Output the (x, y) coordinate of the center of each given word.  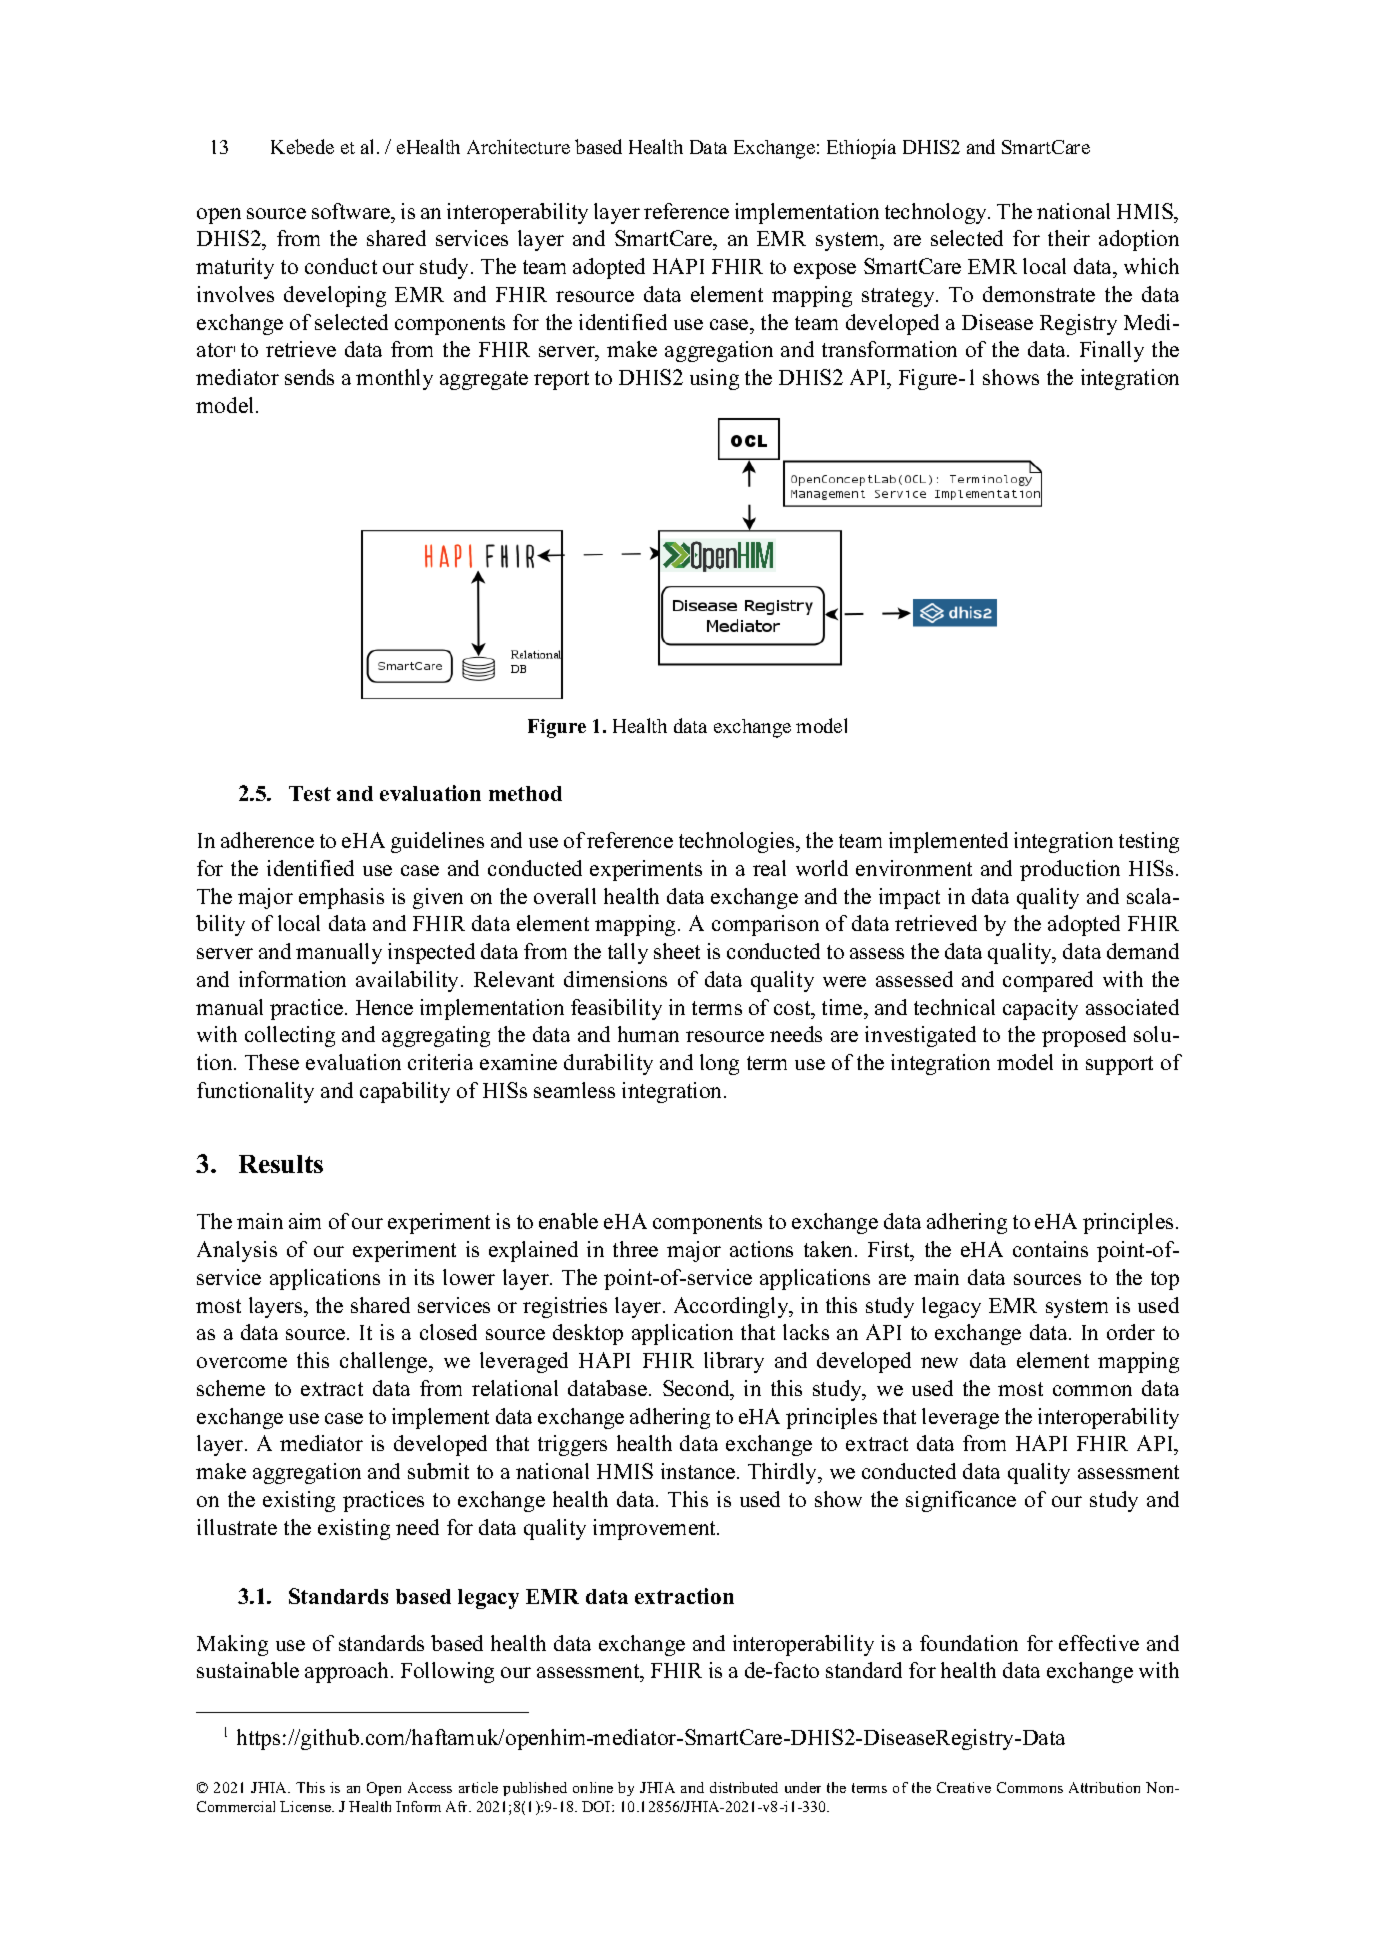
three (635, 1249)
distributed (744, 1787)
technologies (738, 842)
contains (1050, 1249)
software (352, 211)
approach (348, 1672)
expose (825, 271)
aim (305, 1221)
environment (914, 868)
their (1069, 238)
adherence (267, 840)
